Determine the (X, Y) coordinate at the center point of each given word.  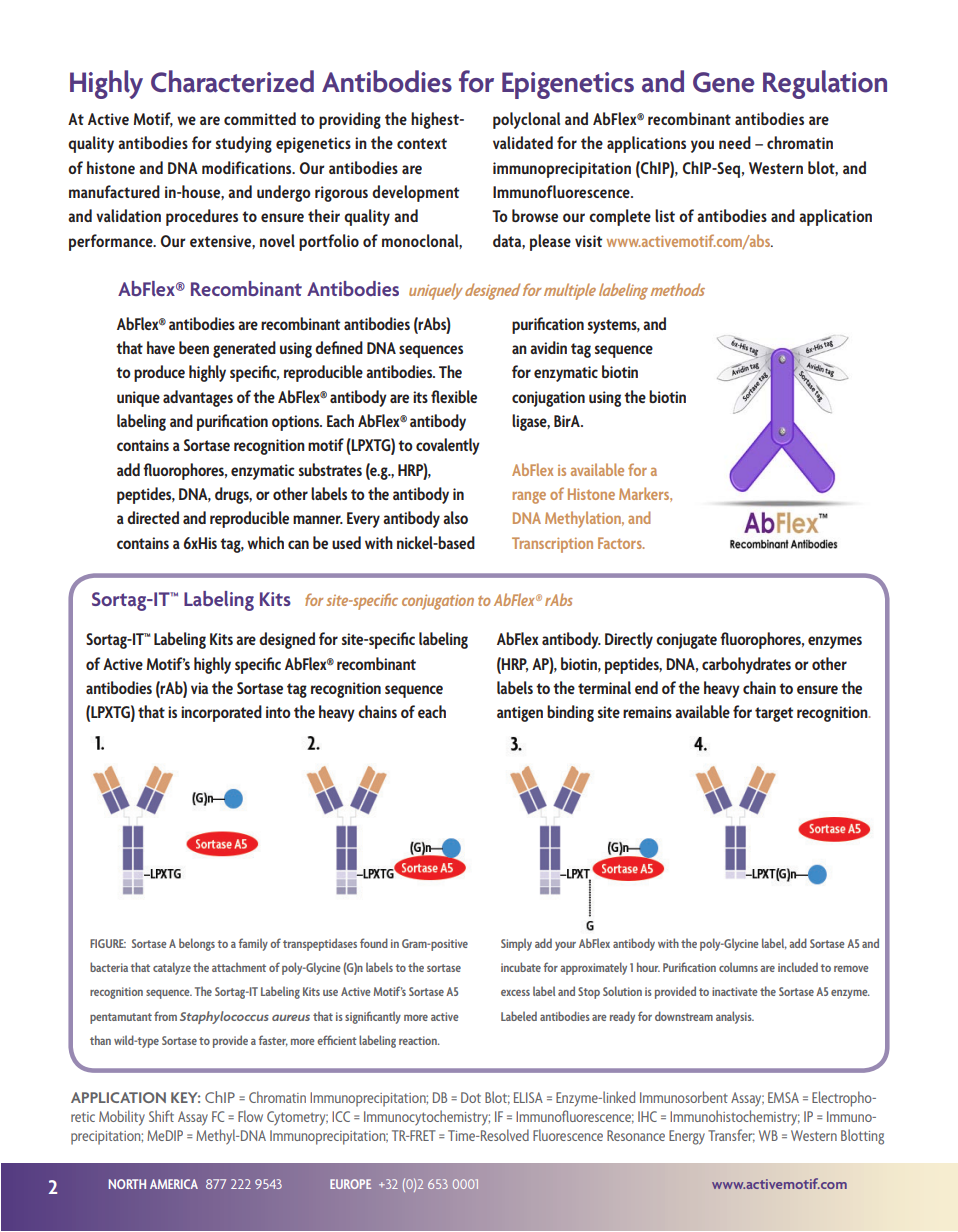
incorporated (221, 713)
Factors (621, 543)
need (735, 142)
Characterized (232, 81)
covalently (448, 446)
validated (523, 142)
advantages (198, 398)
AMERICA (174, 1184)
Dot (471, 1097)
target (774, 714)
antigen (520, 714)
